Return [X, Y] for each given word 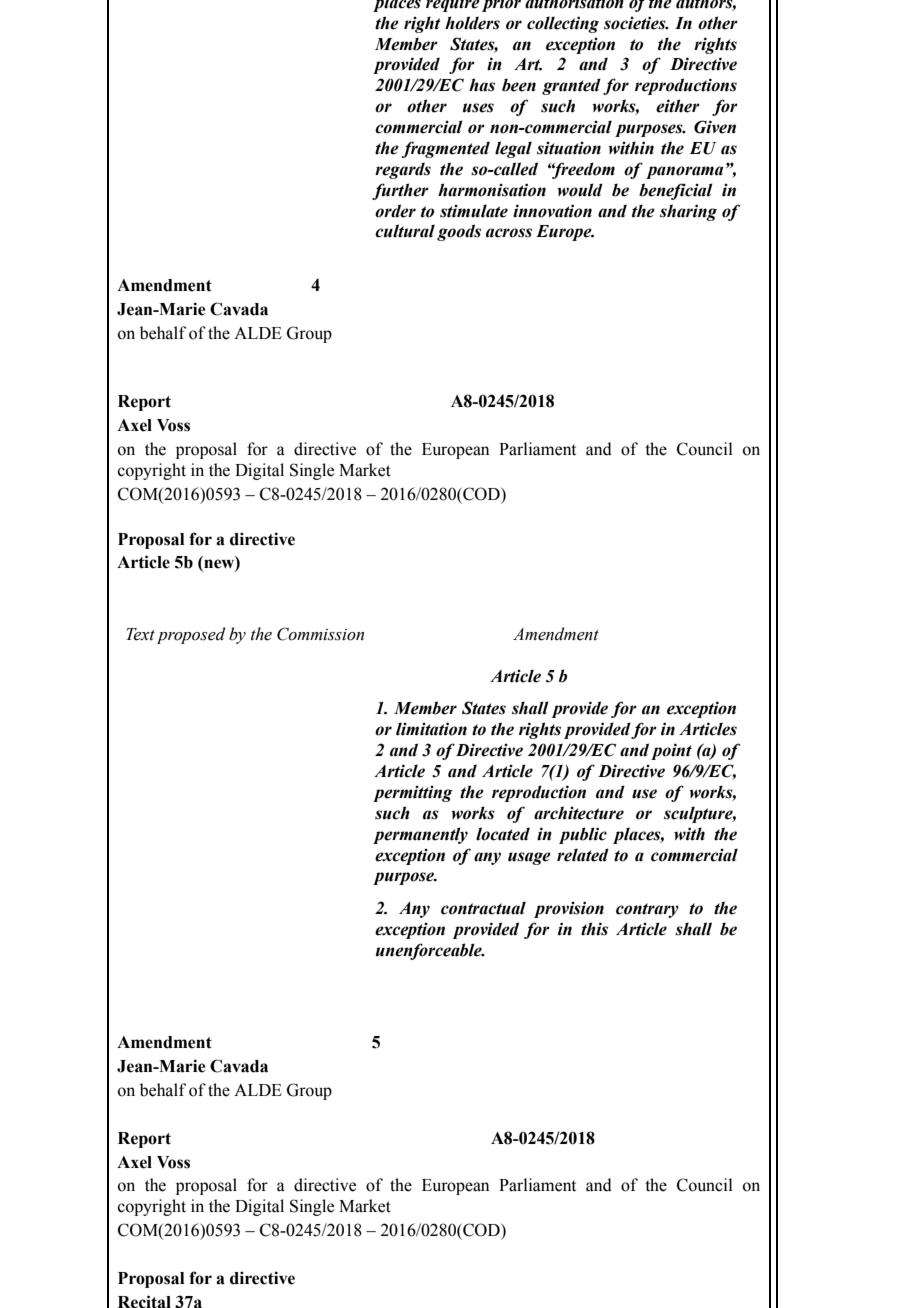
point [671, 751]
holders [472, 23]
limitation [431, 729]
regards [403, 170]
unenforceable [430, 951]
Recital [144, 1301]
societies [636, 23]
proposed [191, 635]
